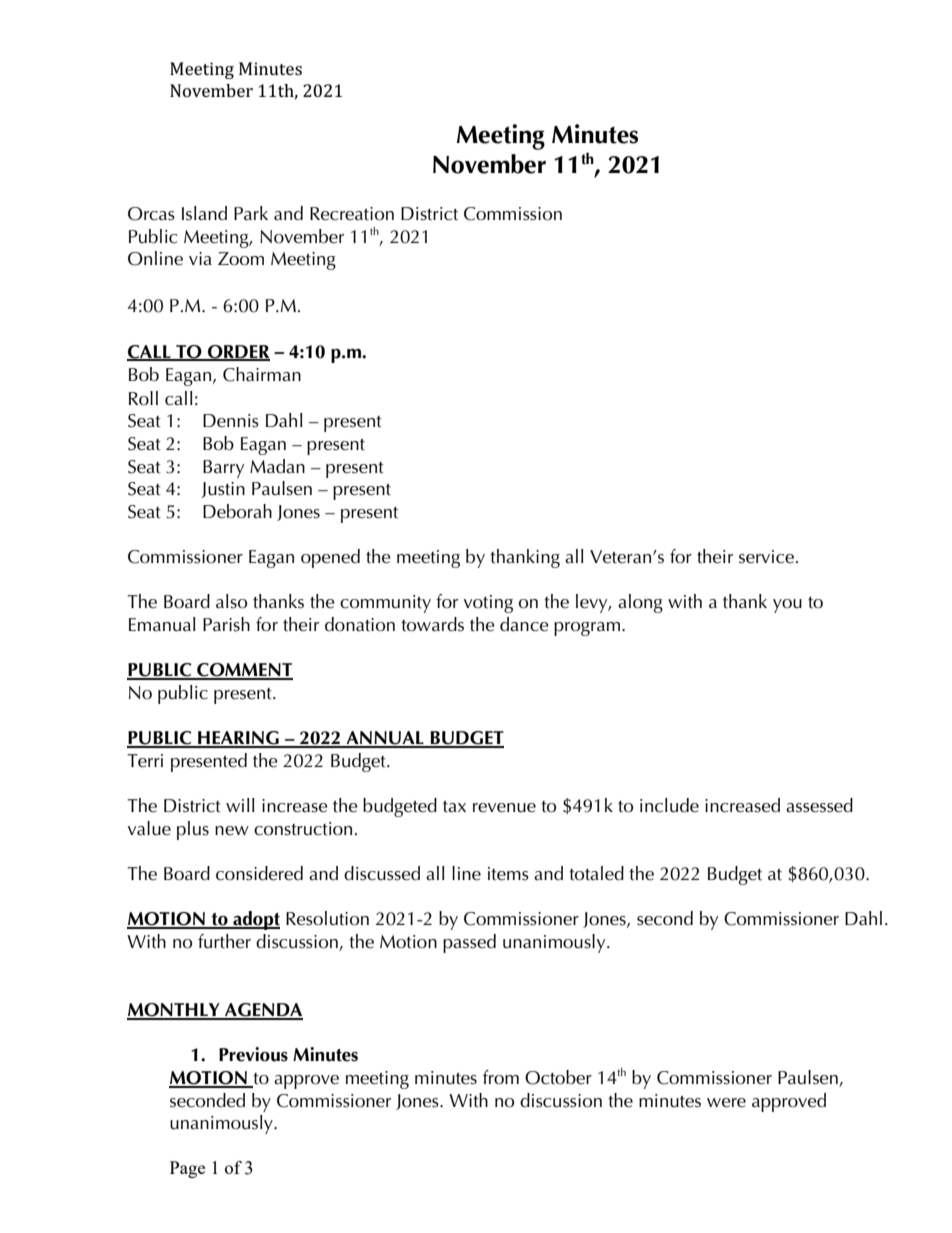 This document has height=1233, width=952. I want to click on voting, so click(488, 604).
